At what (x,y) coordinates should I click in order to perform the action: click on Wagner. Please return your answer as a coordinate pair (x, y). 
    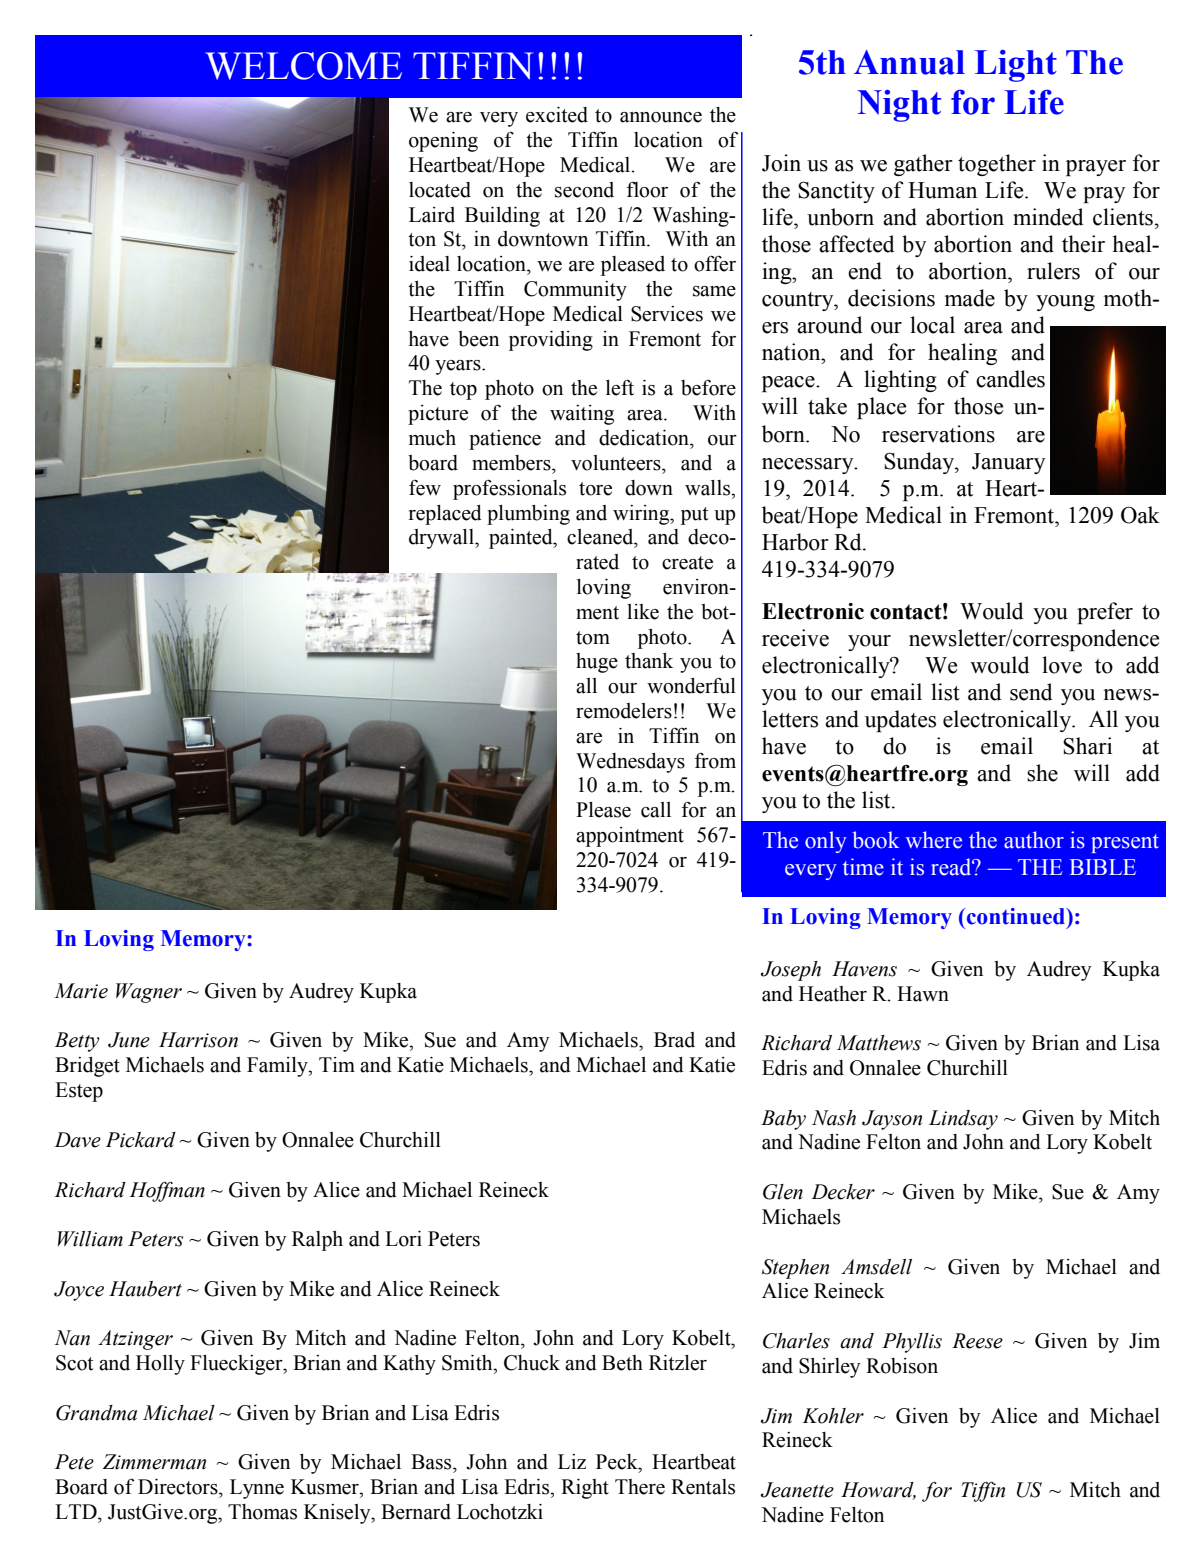
    Looking at the image, I should click on (149, 993).
